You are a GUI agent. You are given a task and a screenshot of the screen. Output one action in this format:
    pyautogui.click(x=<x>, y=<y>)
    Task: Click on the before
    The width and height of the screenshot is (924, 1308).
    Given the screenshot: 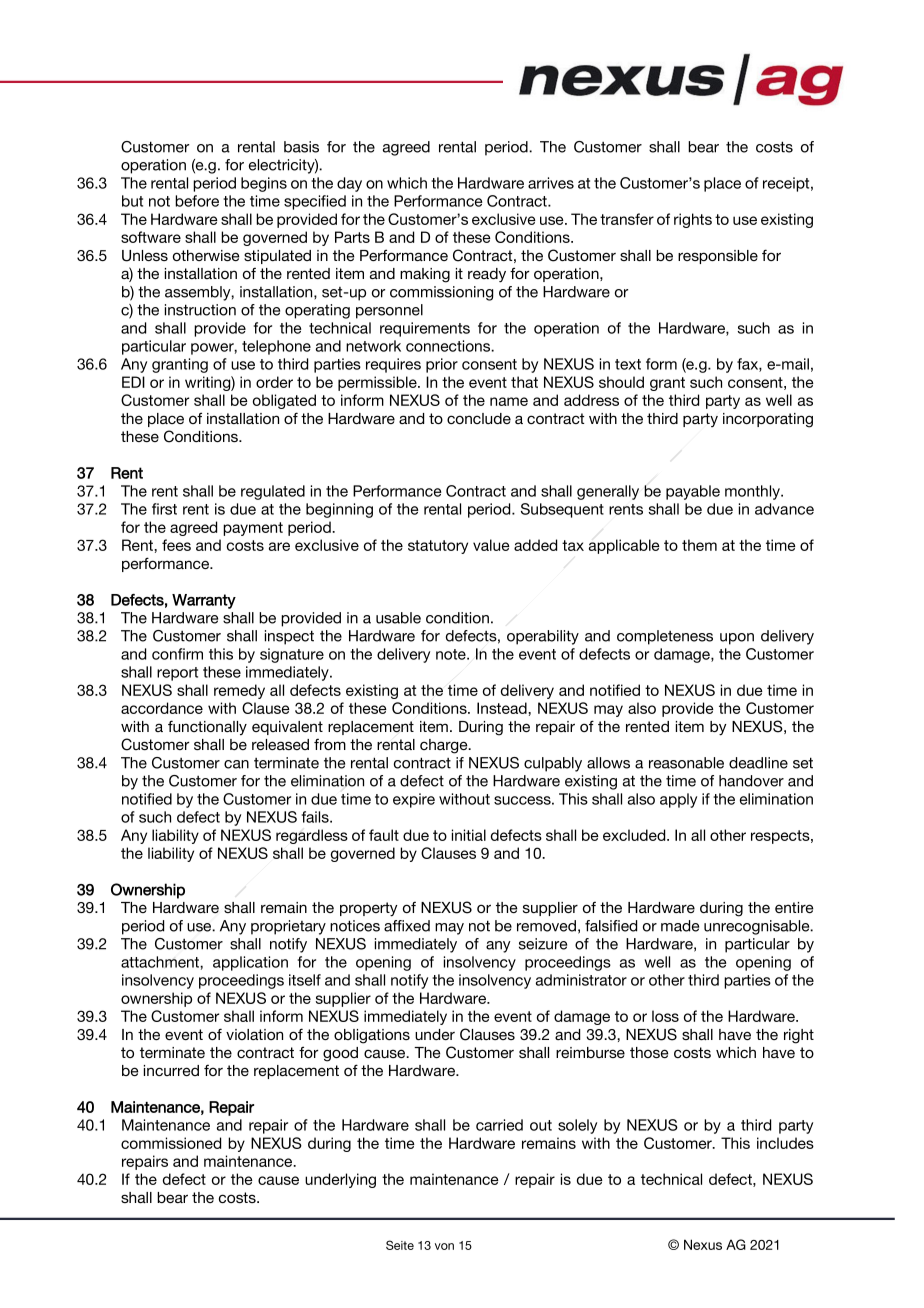 What is the action you would take?
    pyautogui.click(x=197, y=201)
